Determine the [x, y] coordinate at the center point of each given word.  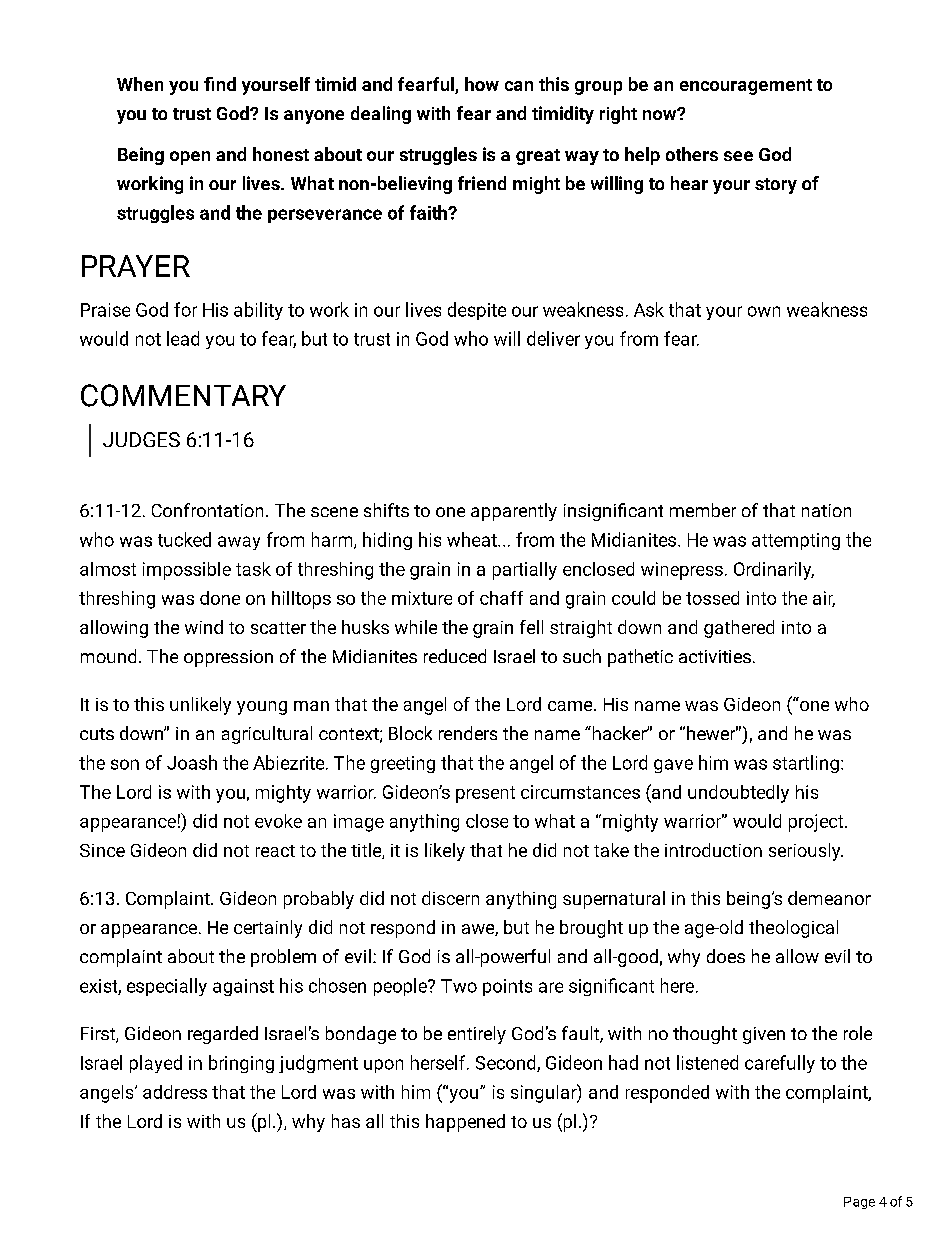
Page [859, 1203]
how [482, 84]
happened [465, 1123]
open [190, 158]
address [175, 1092]
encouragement [746, 87]
